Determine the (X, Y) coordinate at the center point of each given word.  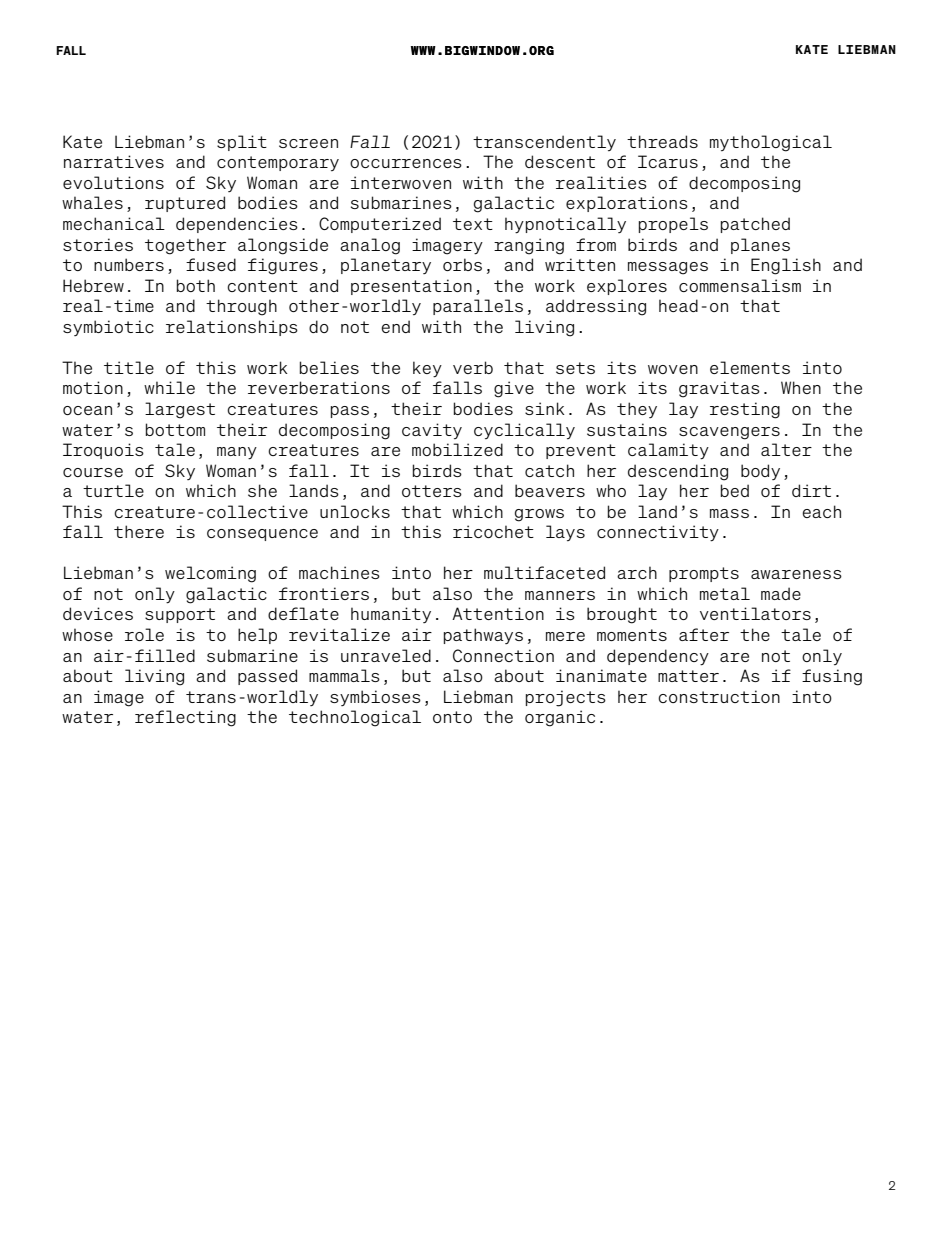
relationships (232, 328)
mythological (771, 143)
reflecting (185, 718)
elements (750, 367)
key (427, 369)
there (139, 531)
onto (452, 717)
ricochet (493, 531)
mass (729, 513)
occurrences (406, 163)
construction (719, 696)
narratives (114, 161)
